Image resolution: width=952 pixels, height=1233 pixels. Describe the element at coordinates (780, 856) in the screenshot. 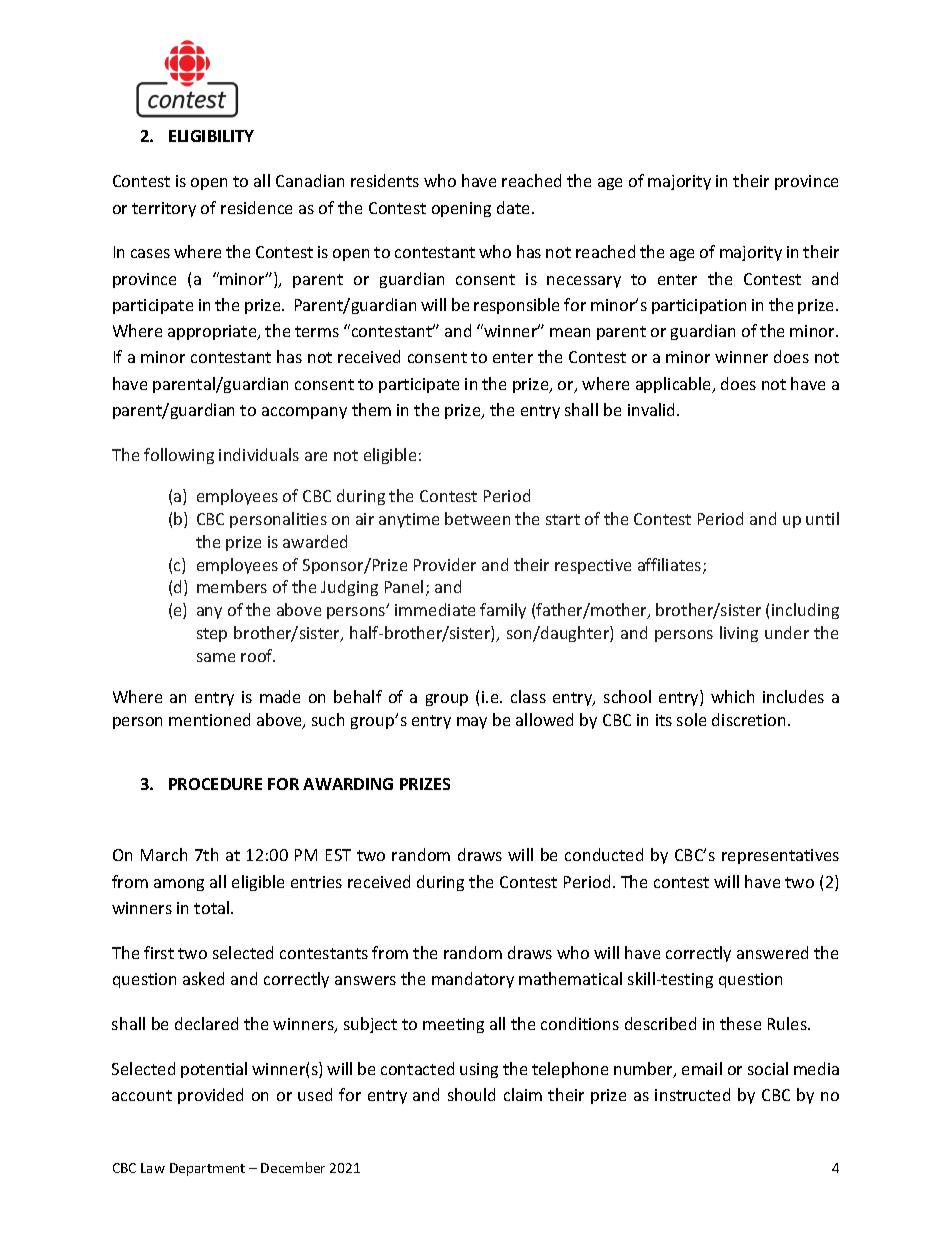

I see `representatives` at that location.
